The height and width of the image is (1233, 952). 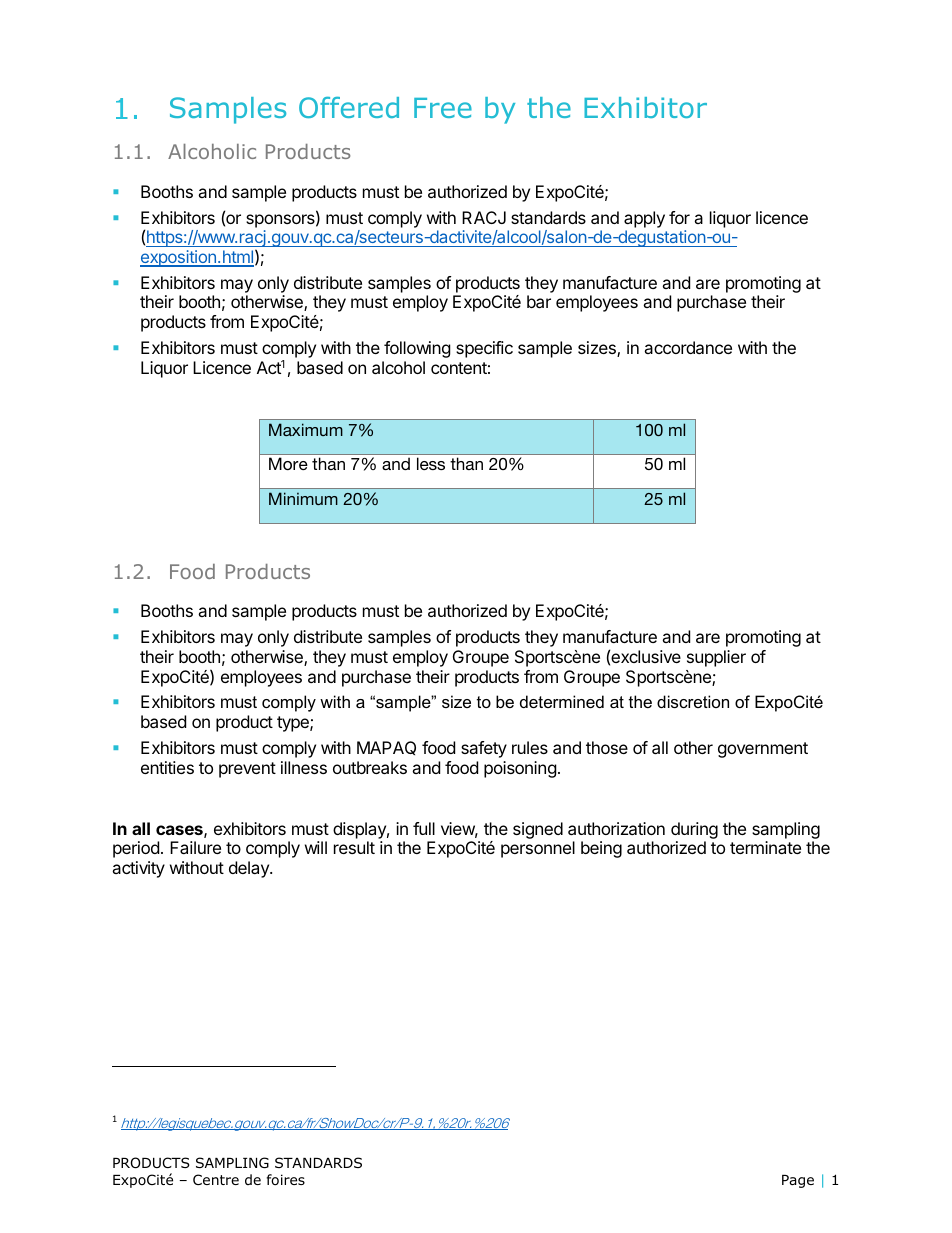 What do you see at coordinates (443, 108) in the image?
I see `Free` at bounding box center [443, 108].
